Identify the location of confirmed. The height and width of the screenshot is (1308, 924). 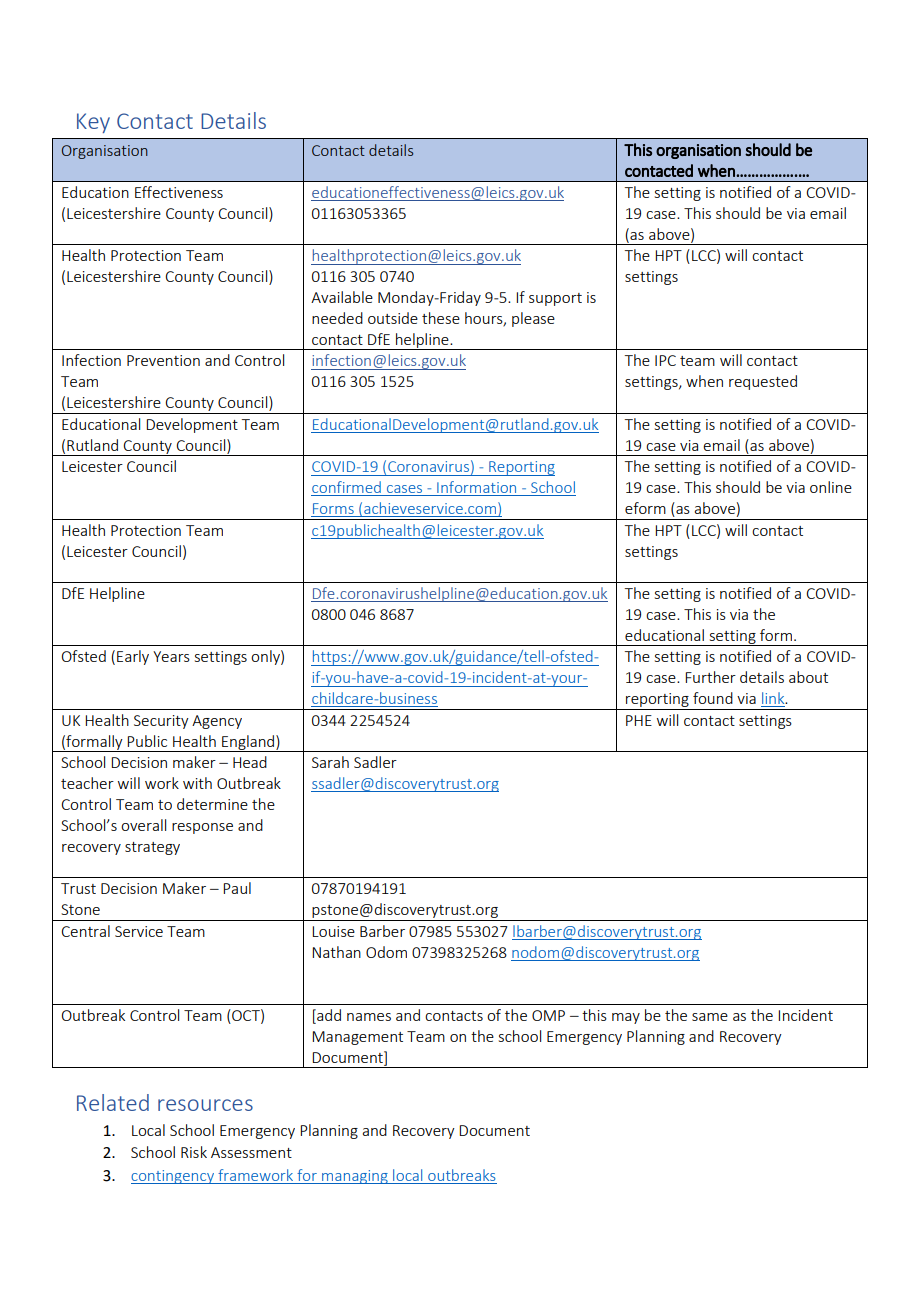
(347, 488).
